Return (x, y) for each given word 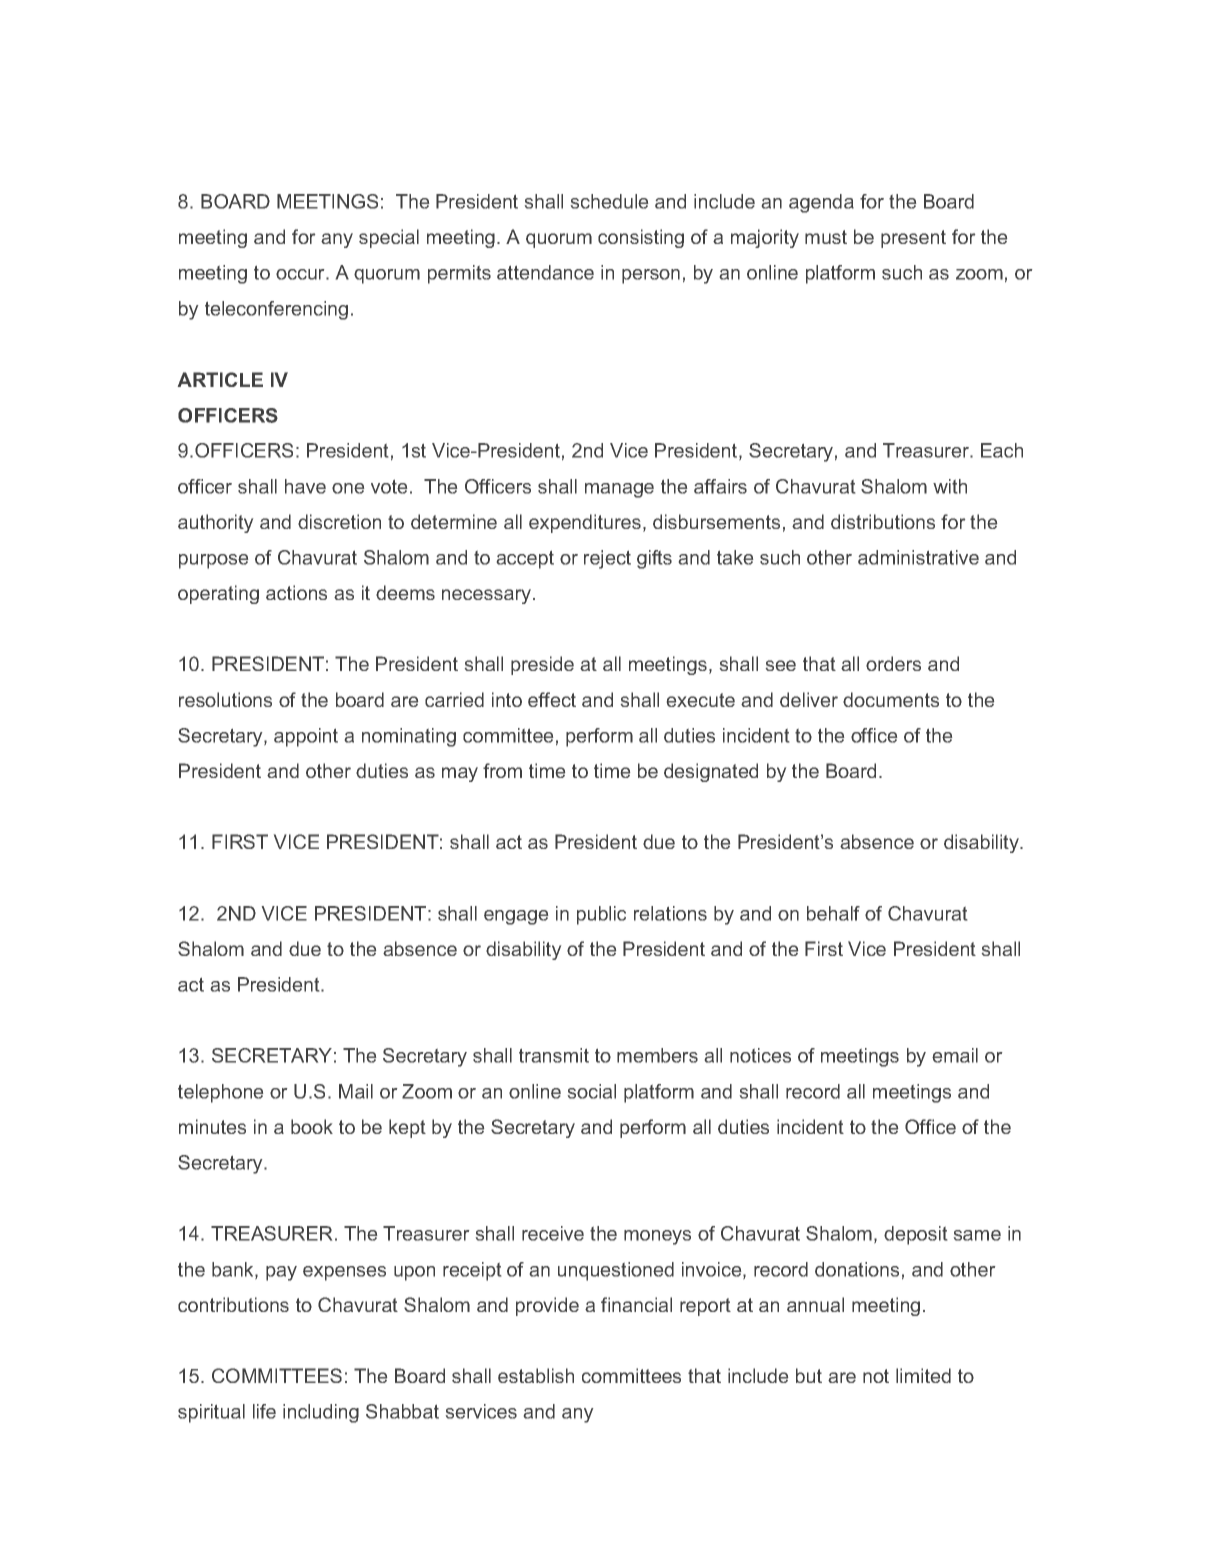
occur (301, 274)
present (913, 239)
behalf (833, 913)
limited (923, 1375)
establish (536, 1375)
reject (607, 559)
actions (296, 592)
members (657, 1055)
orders (893, 663)
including (321, 1413)
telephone (220, 1093)
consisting (641, 238)
